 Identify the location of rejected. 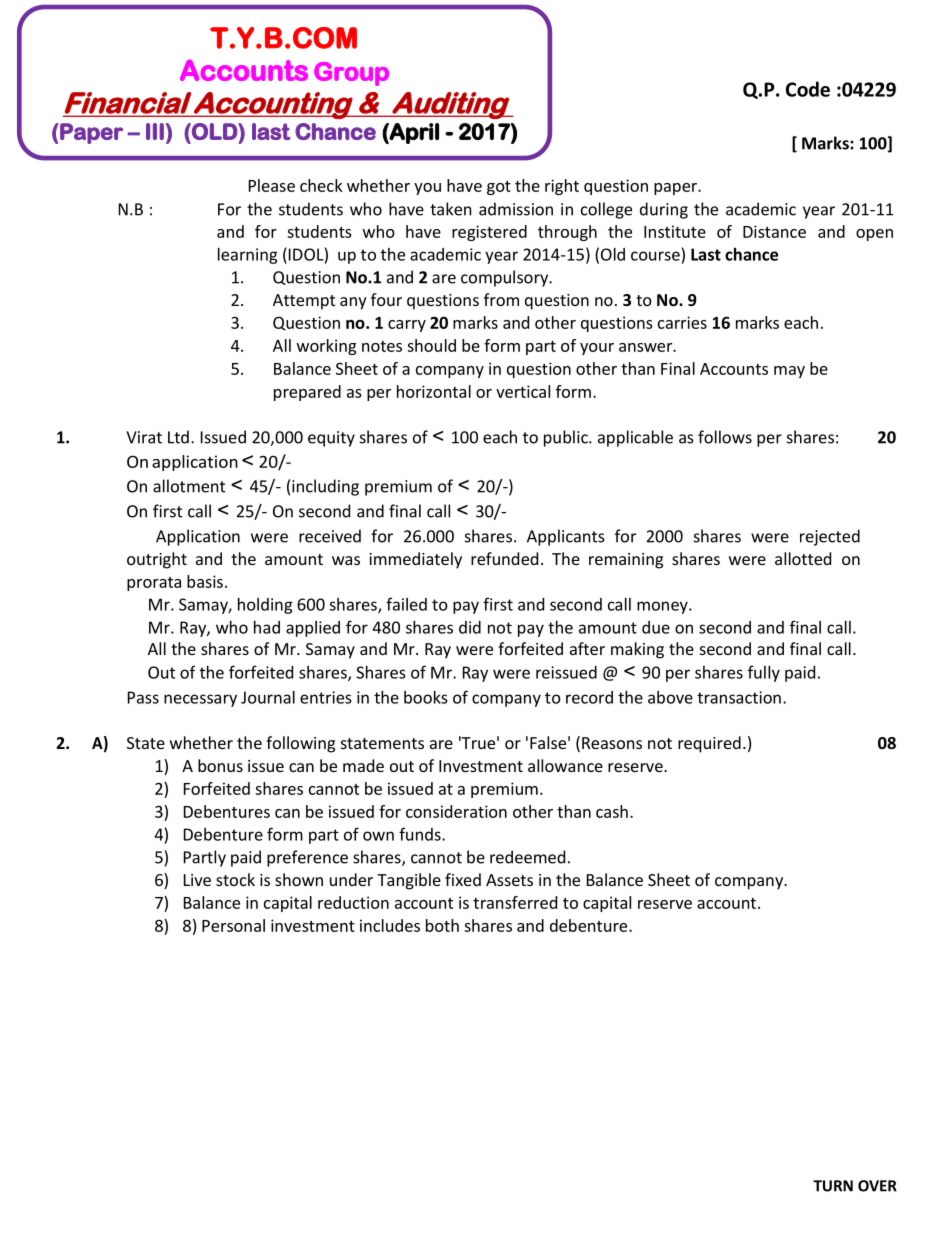
(830, 537).
